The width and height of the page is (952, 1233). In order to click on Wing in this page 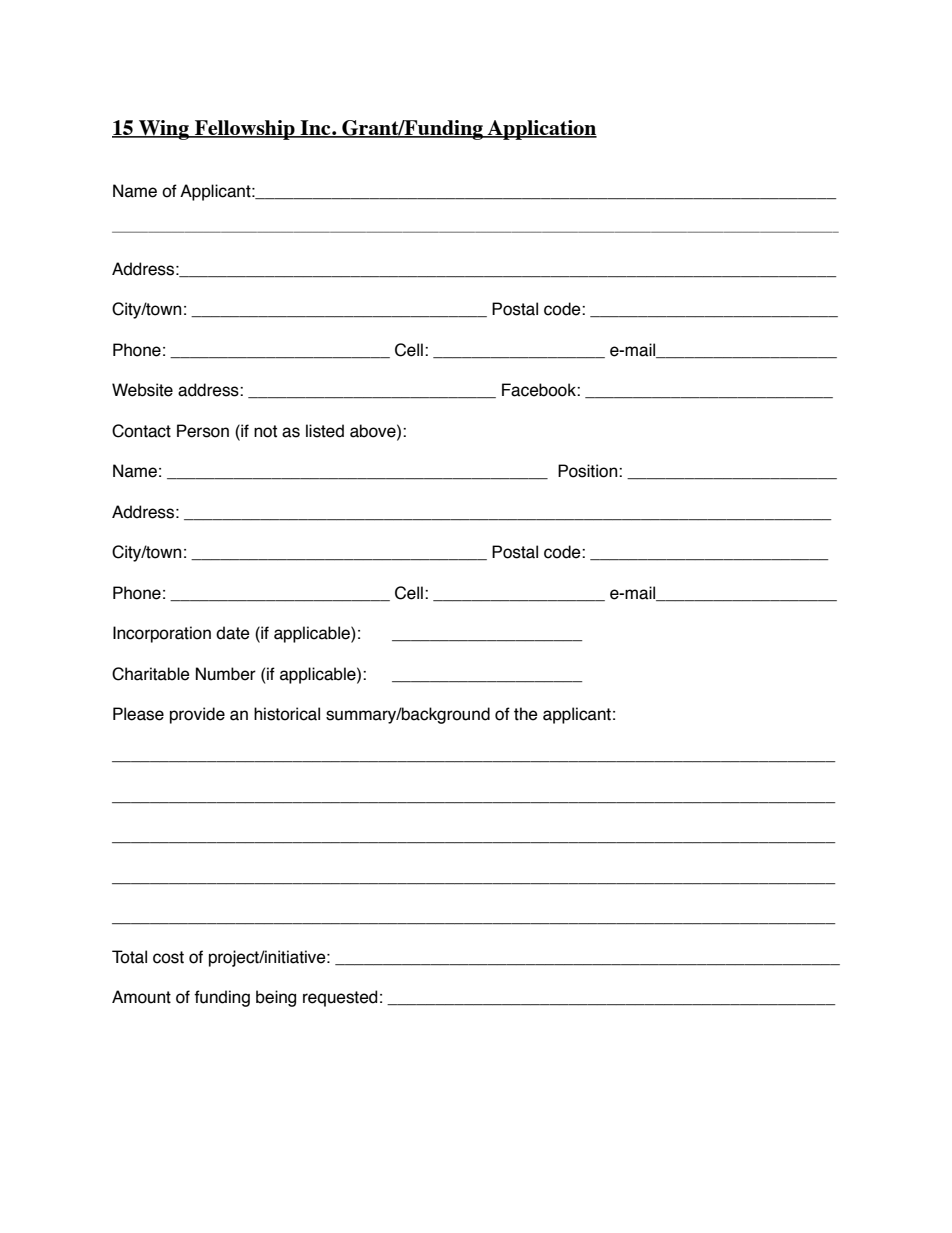, I will do `click(164, 130)`.
